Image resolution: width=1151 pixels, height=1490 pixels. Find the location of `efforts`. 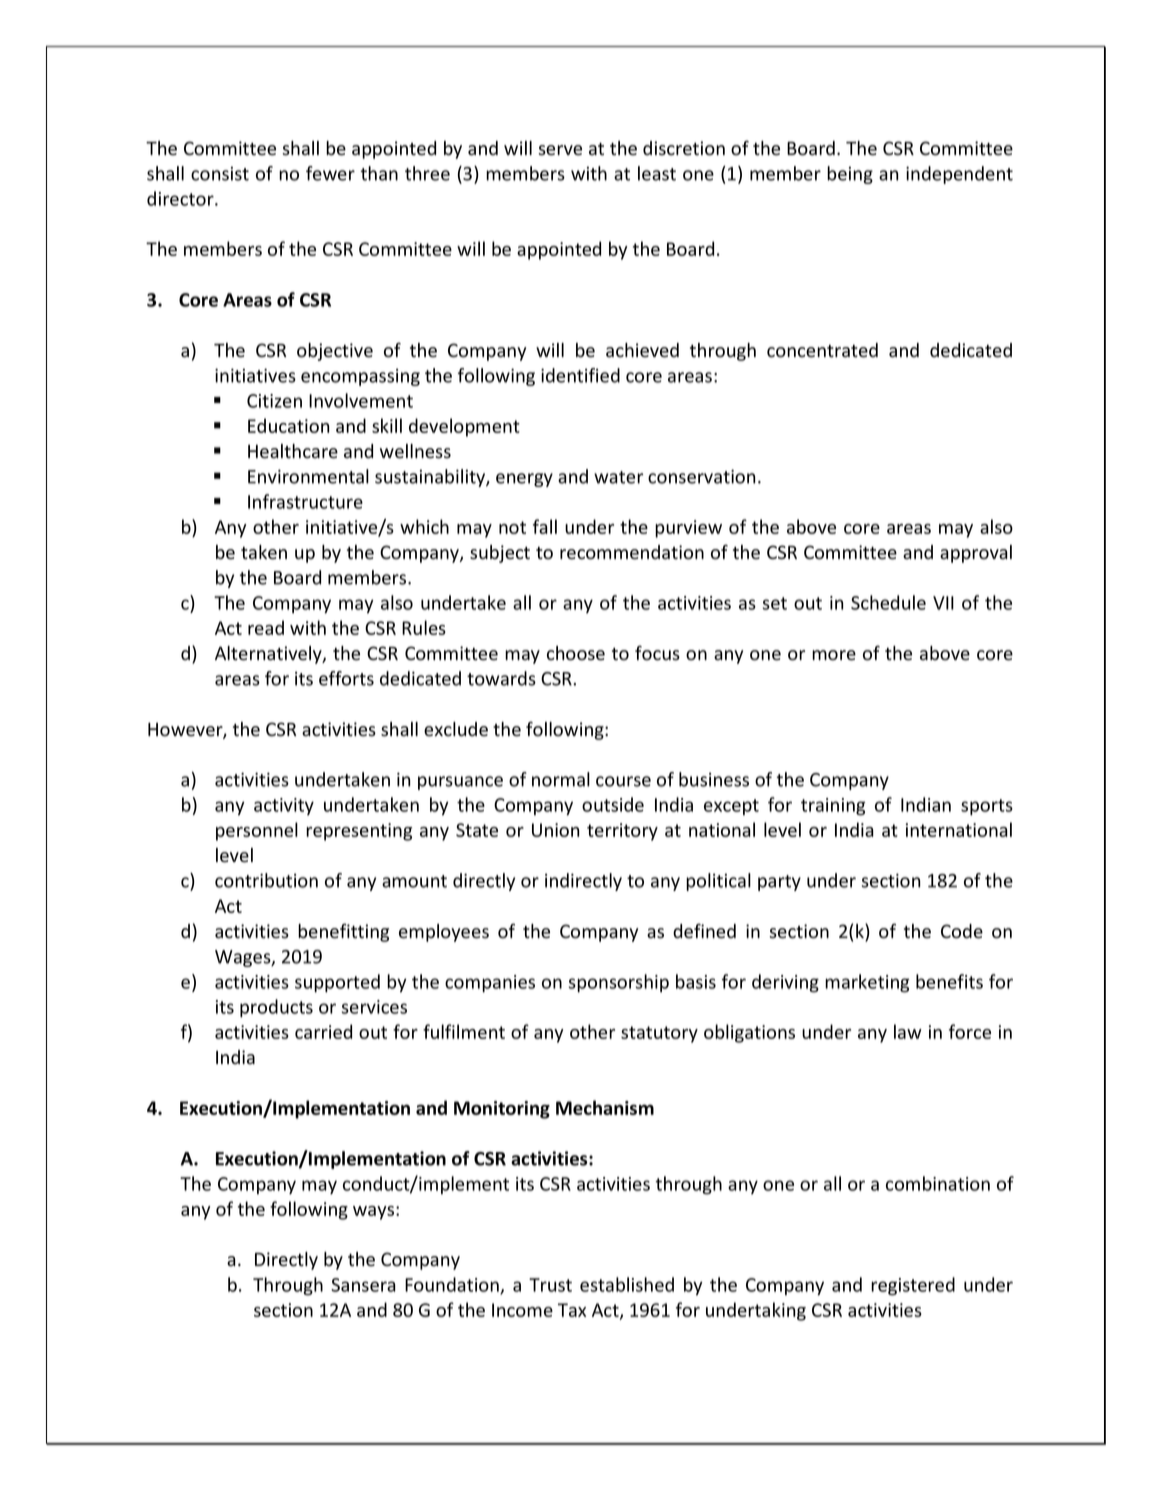

efforts is located at coordinates (346, 678).
